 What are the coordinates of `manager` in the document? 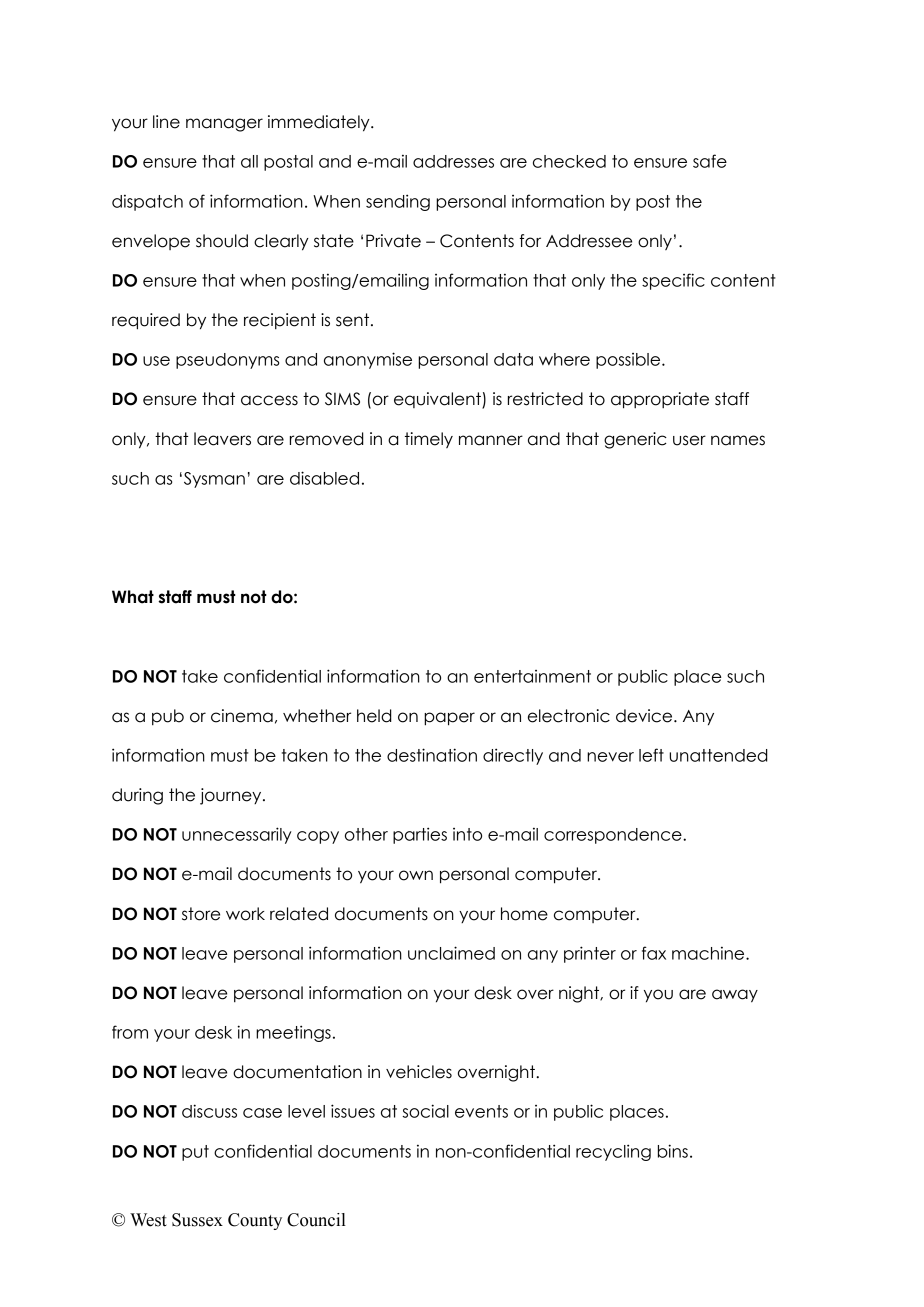 It's located at (224, 125).
